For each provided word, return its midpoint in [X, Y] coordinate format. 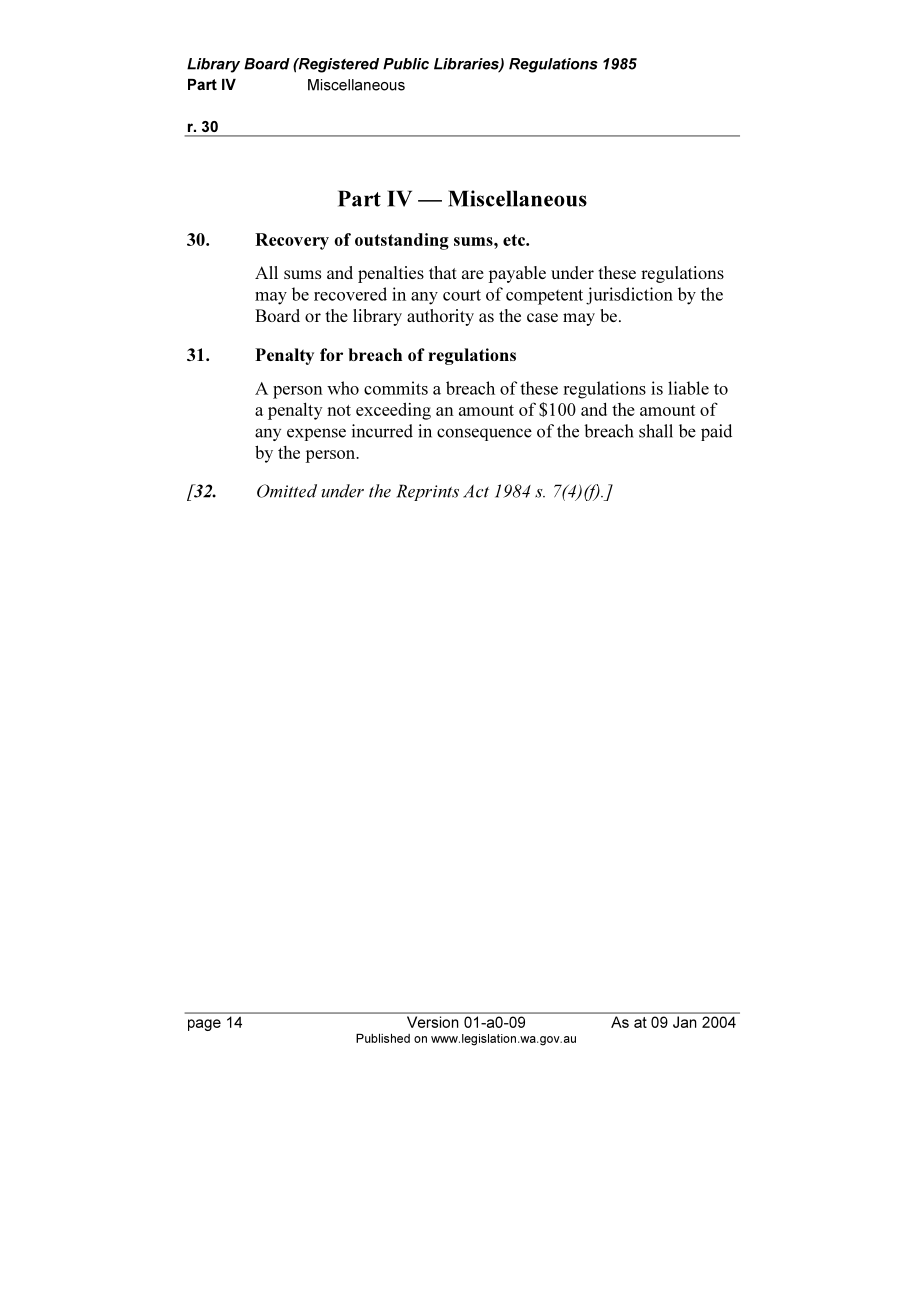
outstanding [402, 241]
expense [316, 434]
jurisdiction [629, 296]
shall [656, 431]
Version [432, 1022]
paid [716, 432]
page [204, 1025]
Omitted [287, 491]
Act [476, 491]
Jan [684, 1022]
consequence [484, 434]
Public [406, 64]
